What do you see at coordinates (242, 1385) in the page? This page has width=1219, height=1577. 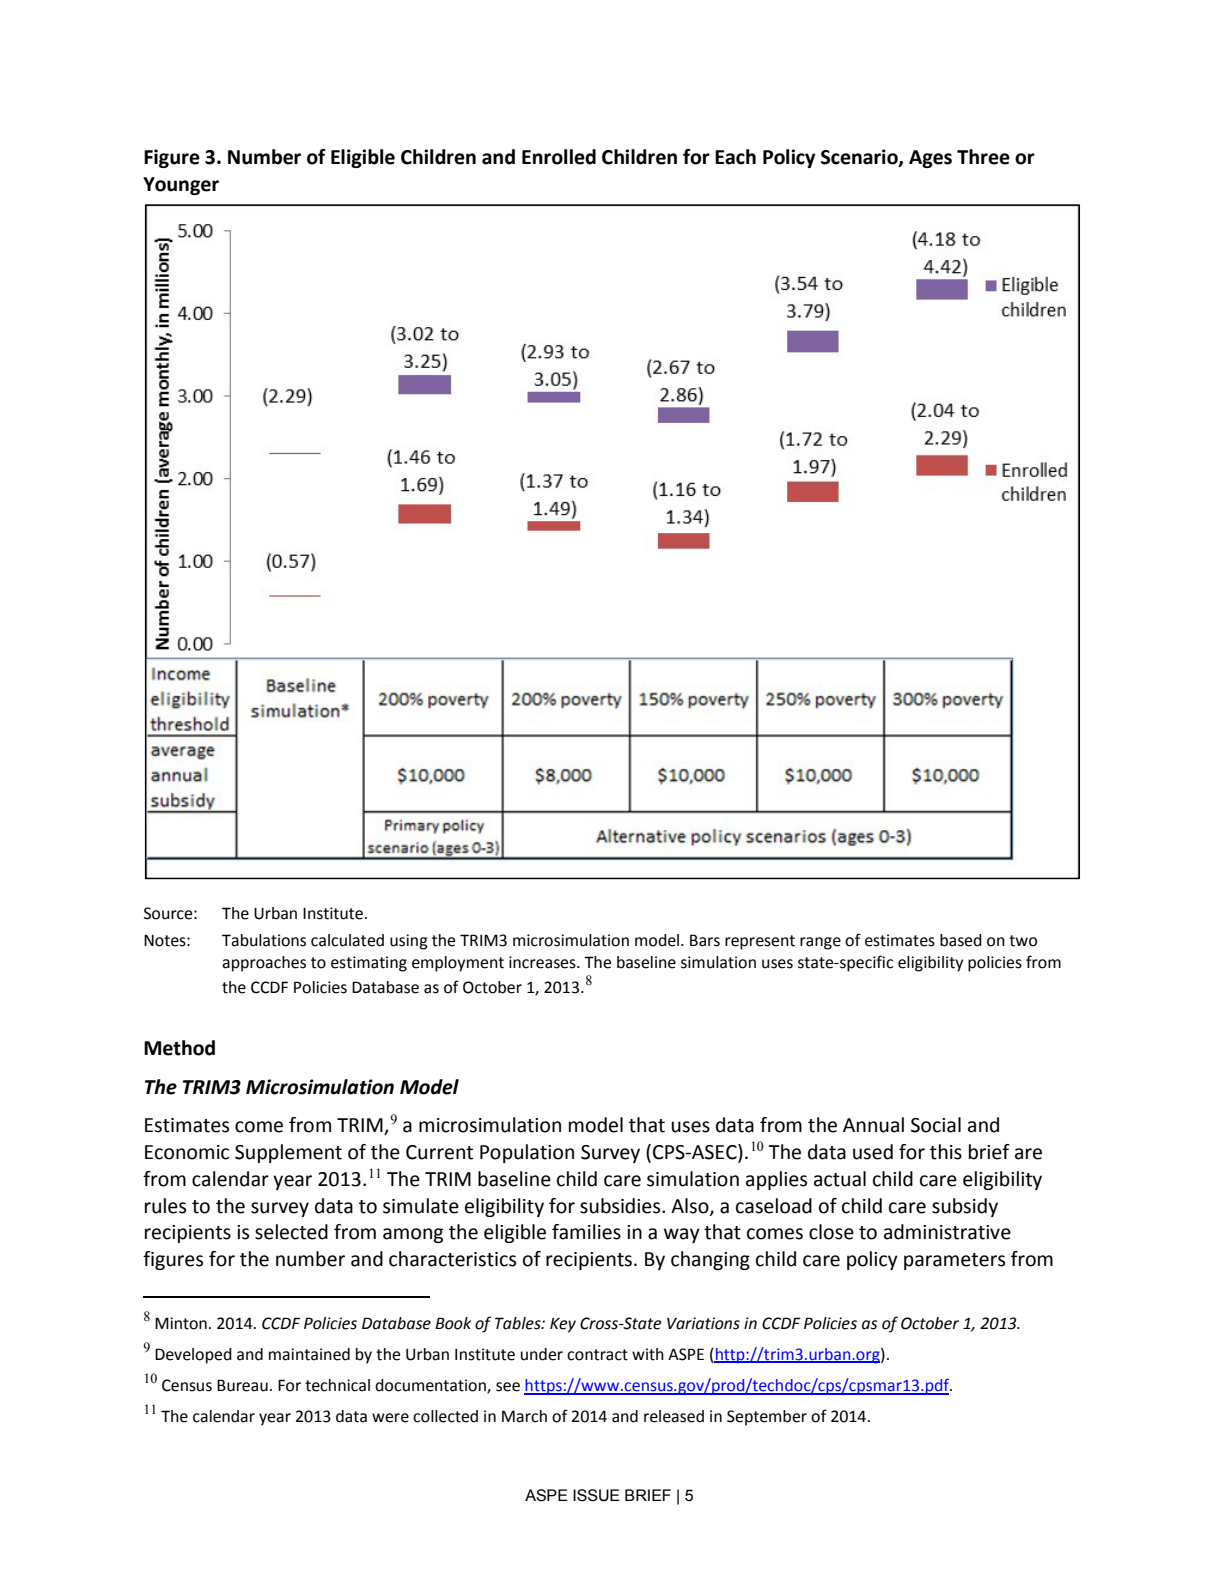 I see `Bureau` at bounding box center [242, 1385].
